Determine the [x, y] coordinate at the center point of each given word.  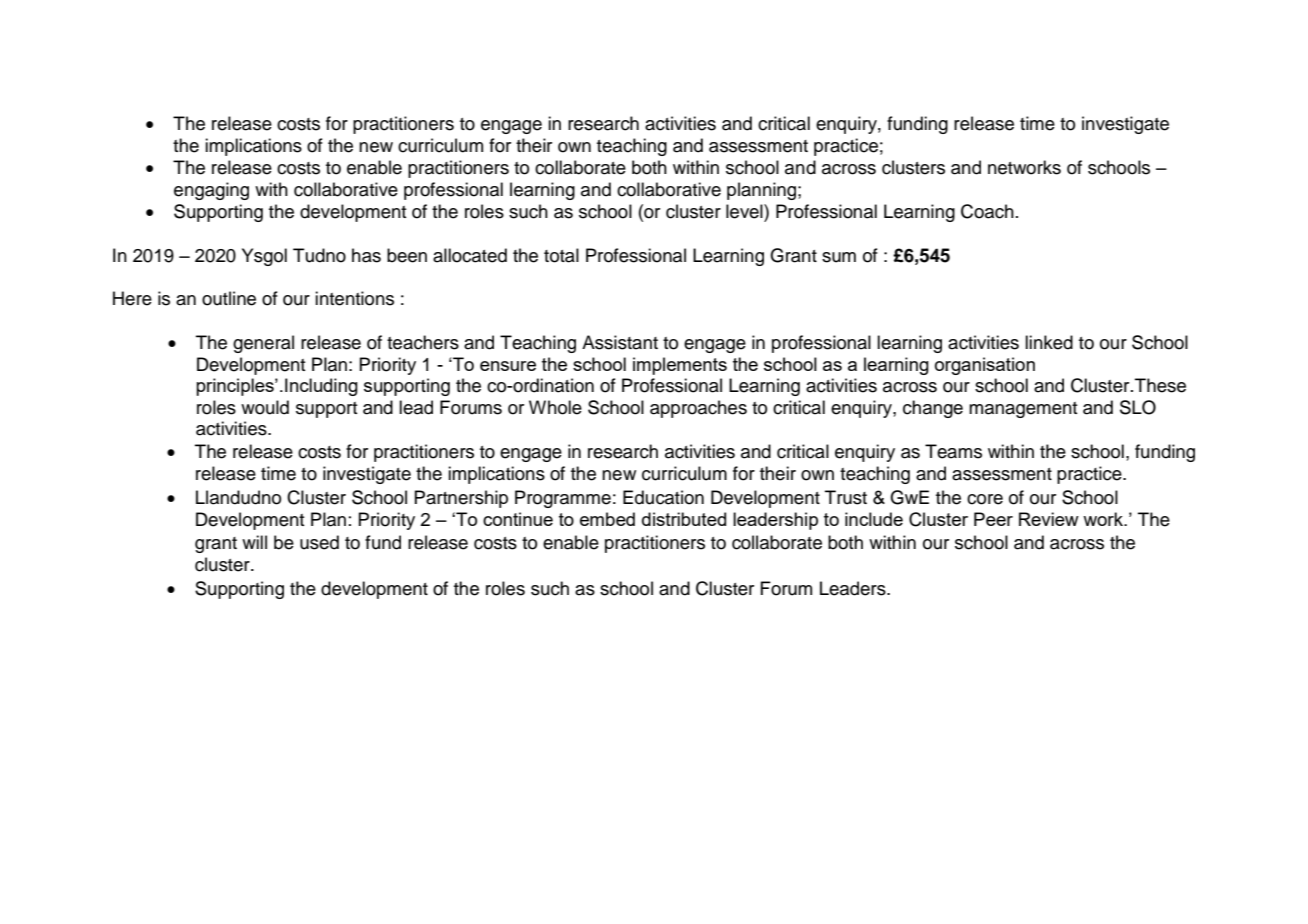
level [745, 211]
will [254, 542]
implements [680, 366]
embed [607, 519]
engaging [211, 191]
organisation [985, 366]
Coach [987, 211]
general [263, 344]
